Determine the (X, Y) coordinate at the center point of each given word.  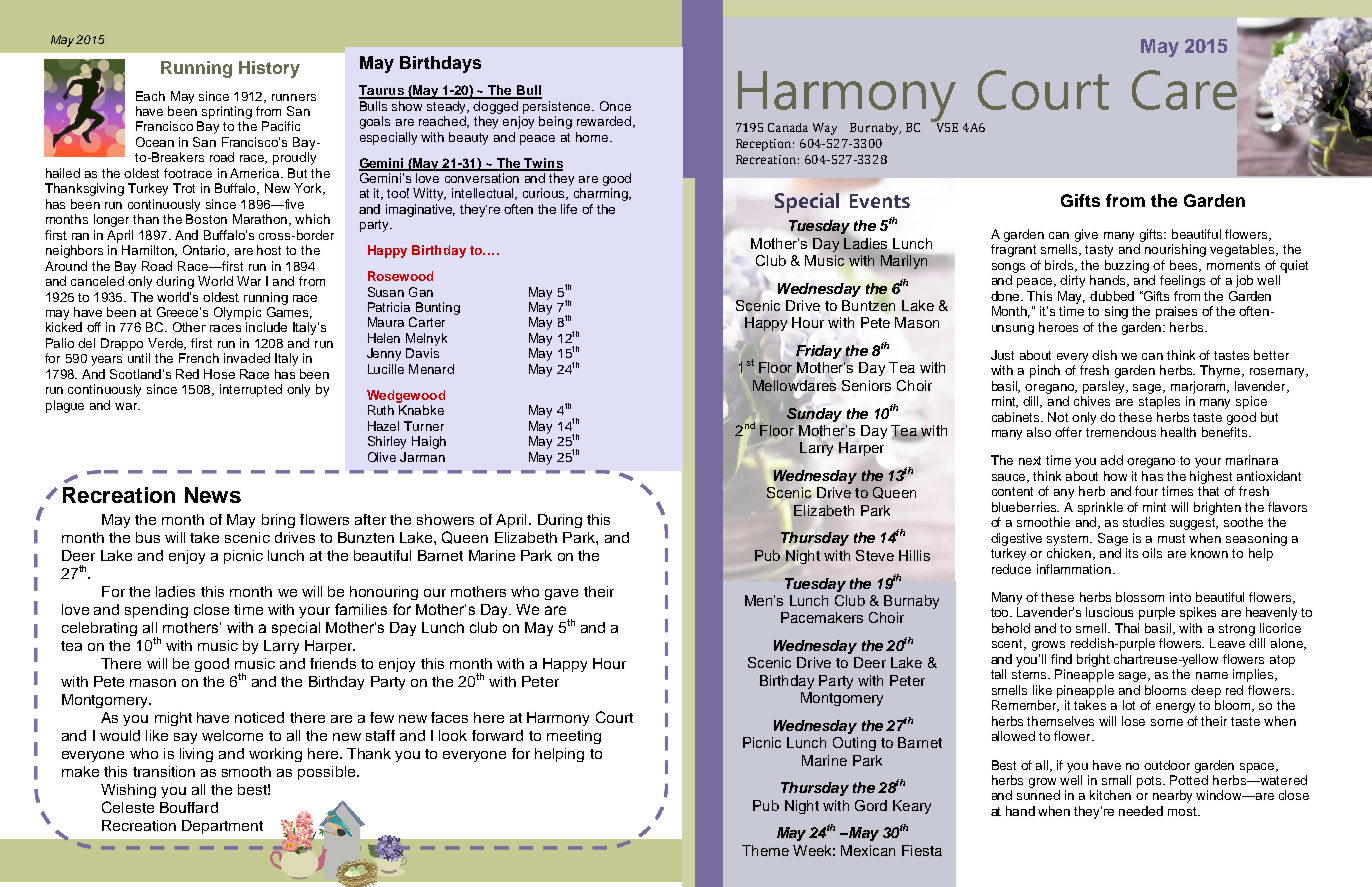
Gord (871, 805)
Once (615, 106)
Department (222, 827)
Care (1184, 90)
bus (148, 537)
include (266, 327)
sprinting (227, 112)
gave (561, 594)
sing (1116, 312)
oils (1152, 553)
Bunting (438, 308)
